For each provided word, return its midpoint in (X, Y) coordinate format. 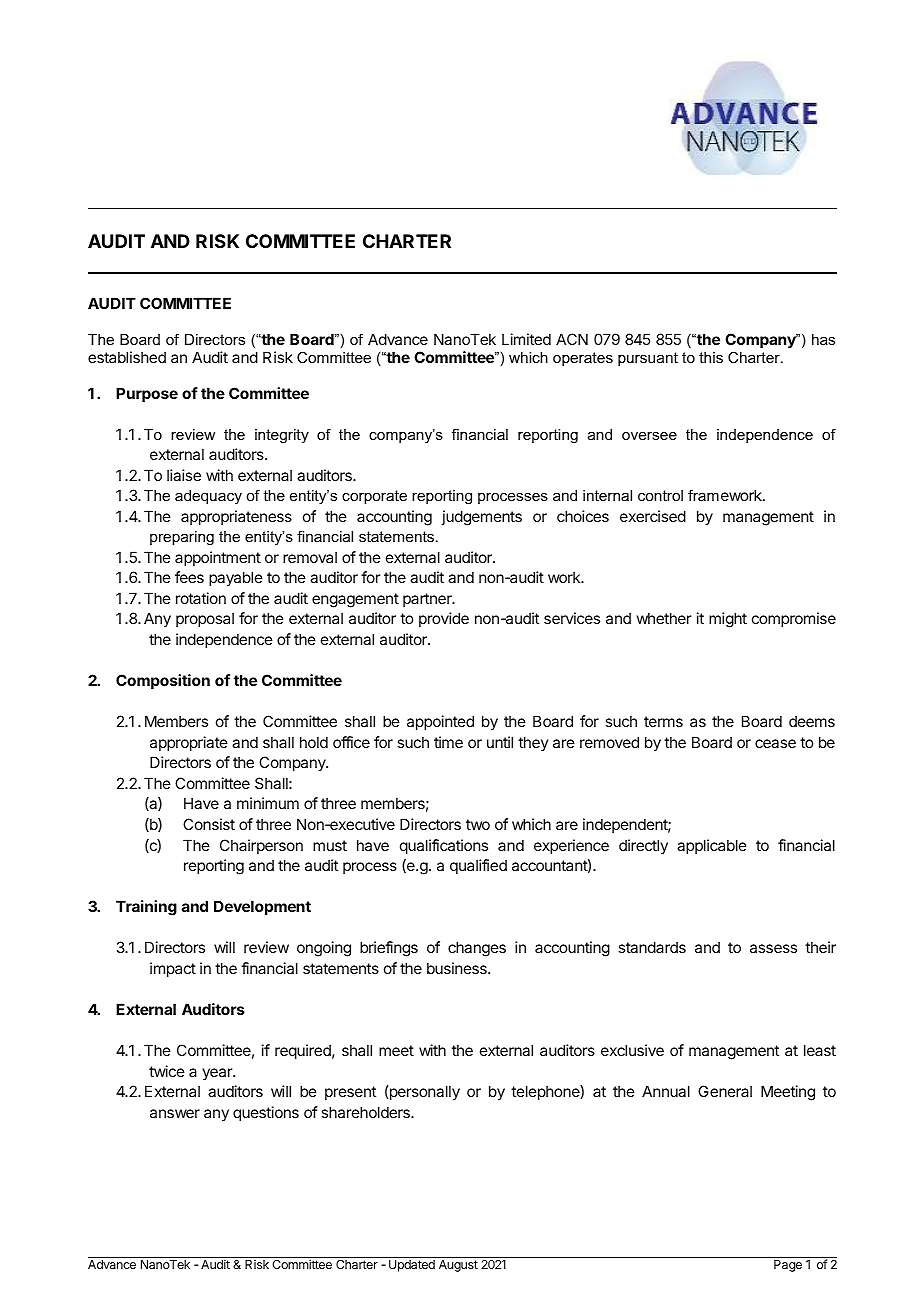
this (711, 357)
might (728, 620)
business (458, 968)
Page (788, 1266)
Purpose (147, 394)
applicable (712, 846)
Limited (526, 339)
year (218, 1074)
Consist (209, 824)
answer (175, 1113)
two (478, 824)
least (820, 1050)
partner (428, 600)
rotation (201, 598)
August (458, 1266)
